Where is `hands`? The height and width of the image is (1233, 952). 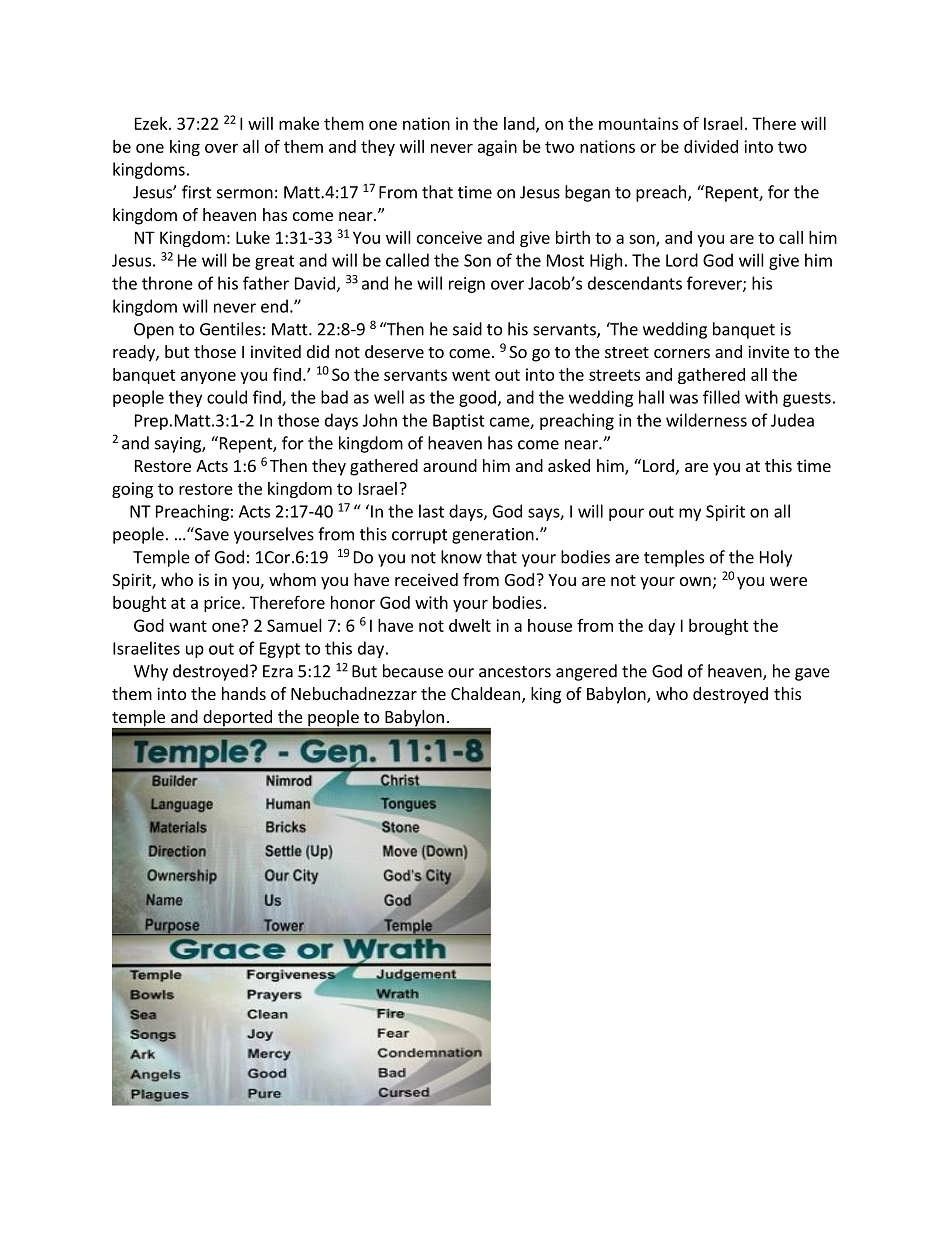
hands is located at coordinates (244, 693).
